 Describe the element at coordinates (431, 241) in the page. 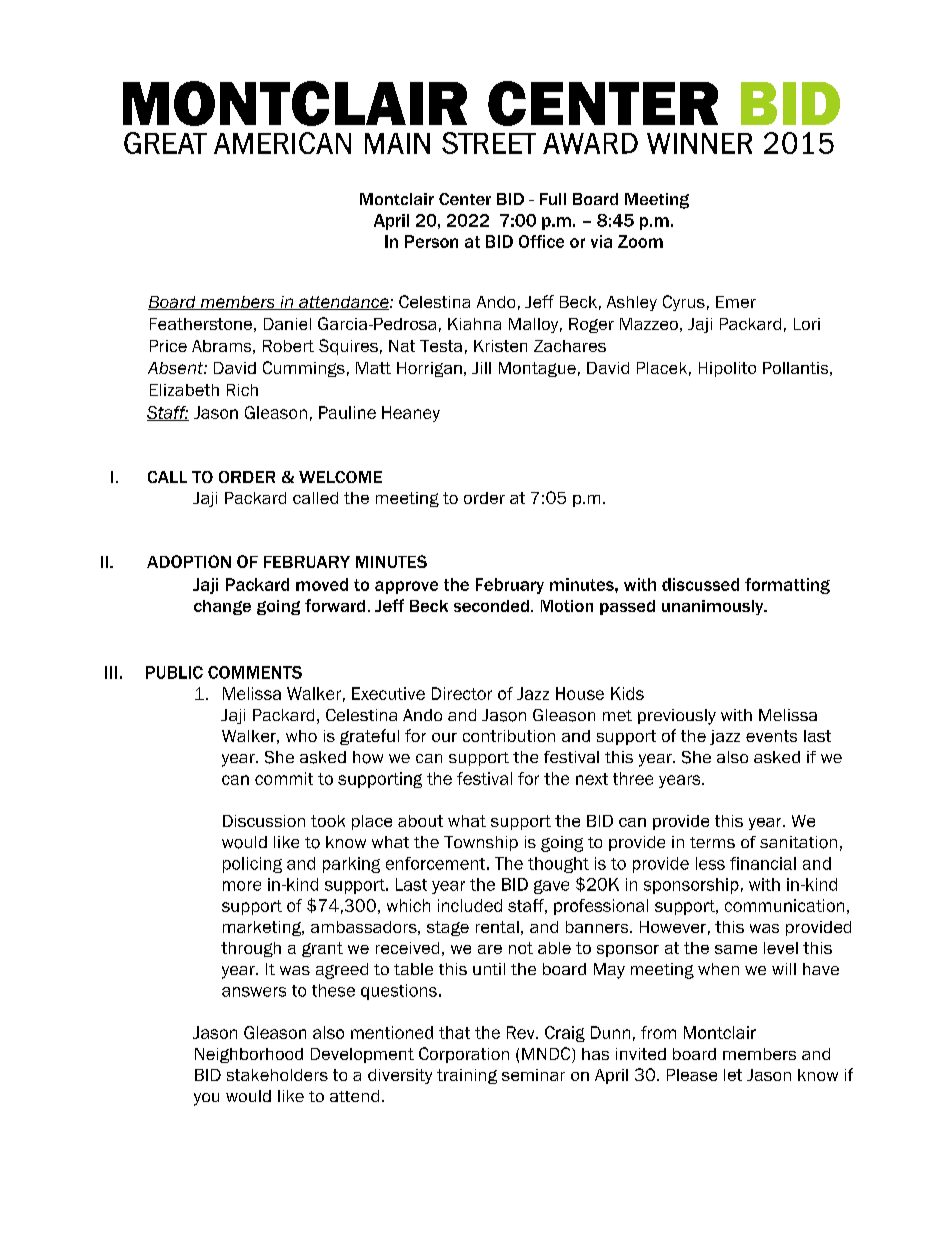

I see `Person` at that location.
